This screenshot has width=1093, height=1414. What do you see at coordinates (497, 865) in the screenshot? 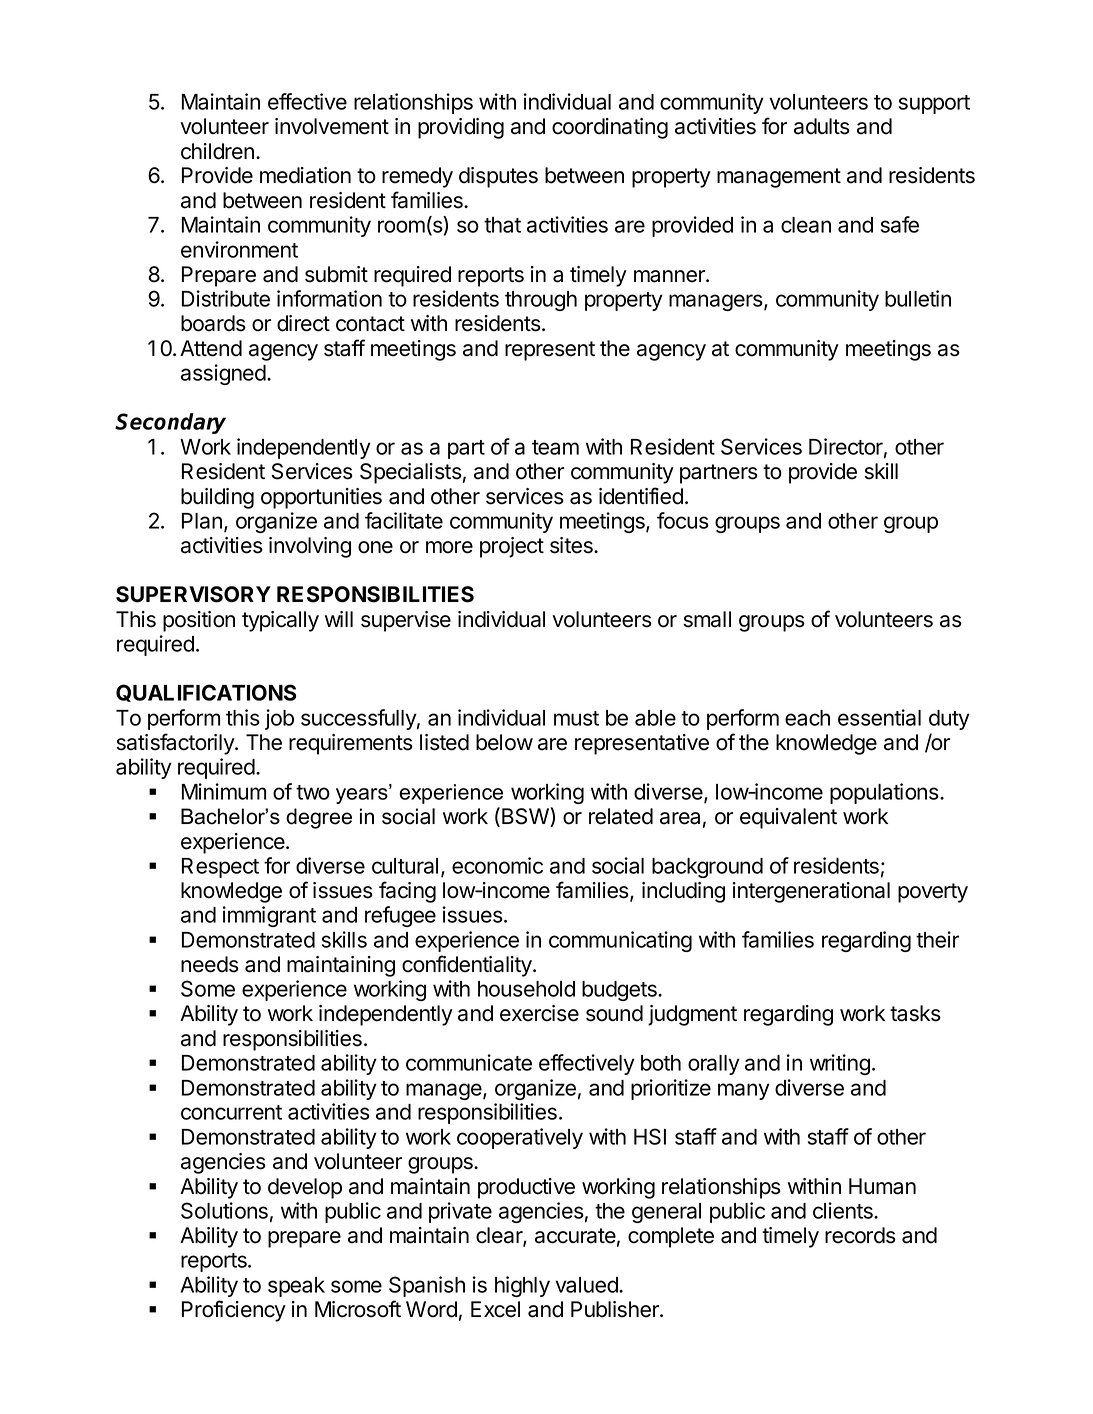
I see `economic` at bounding box center [497, 865].
